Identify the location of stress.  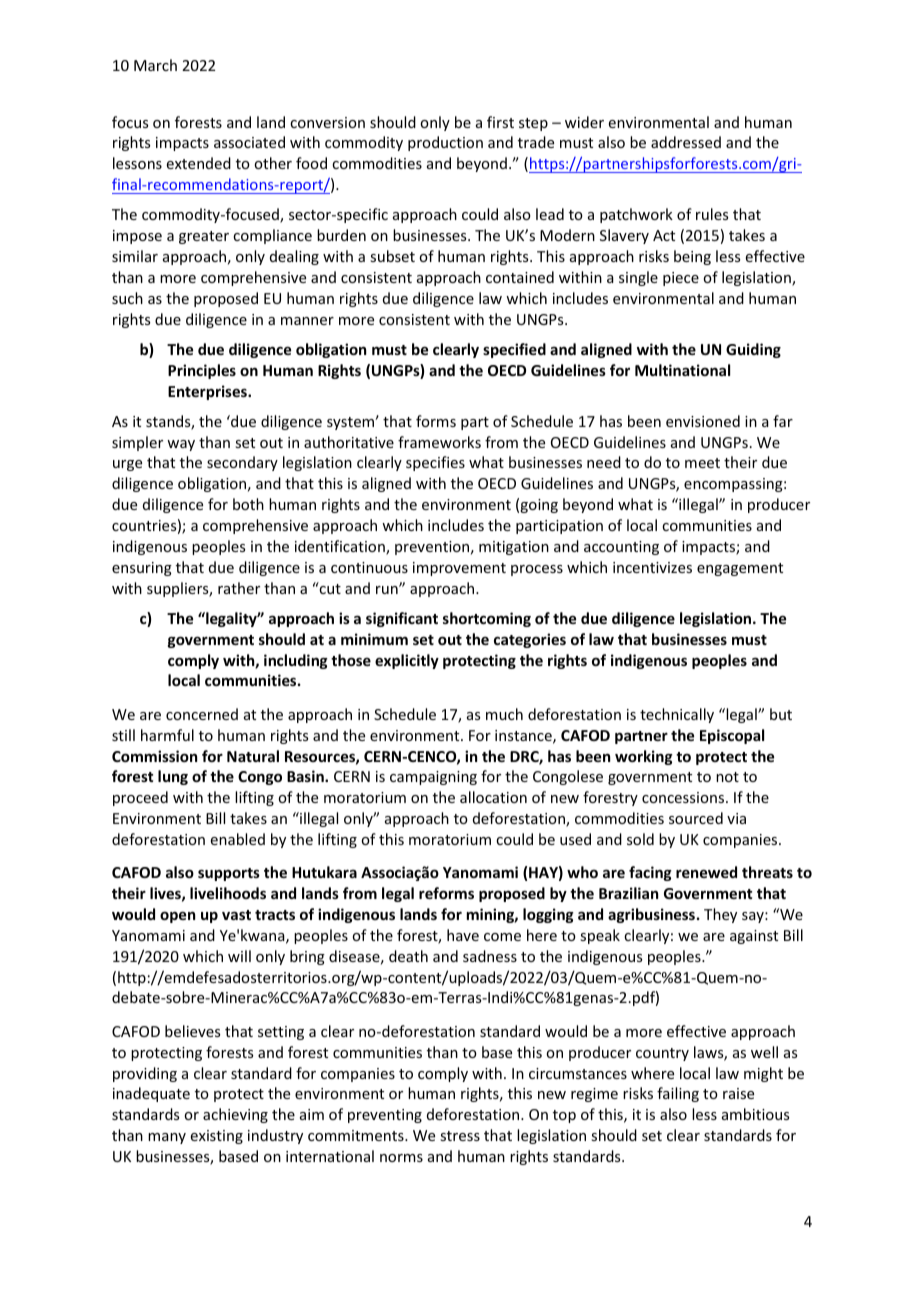
(460, 1136).
